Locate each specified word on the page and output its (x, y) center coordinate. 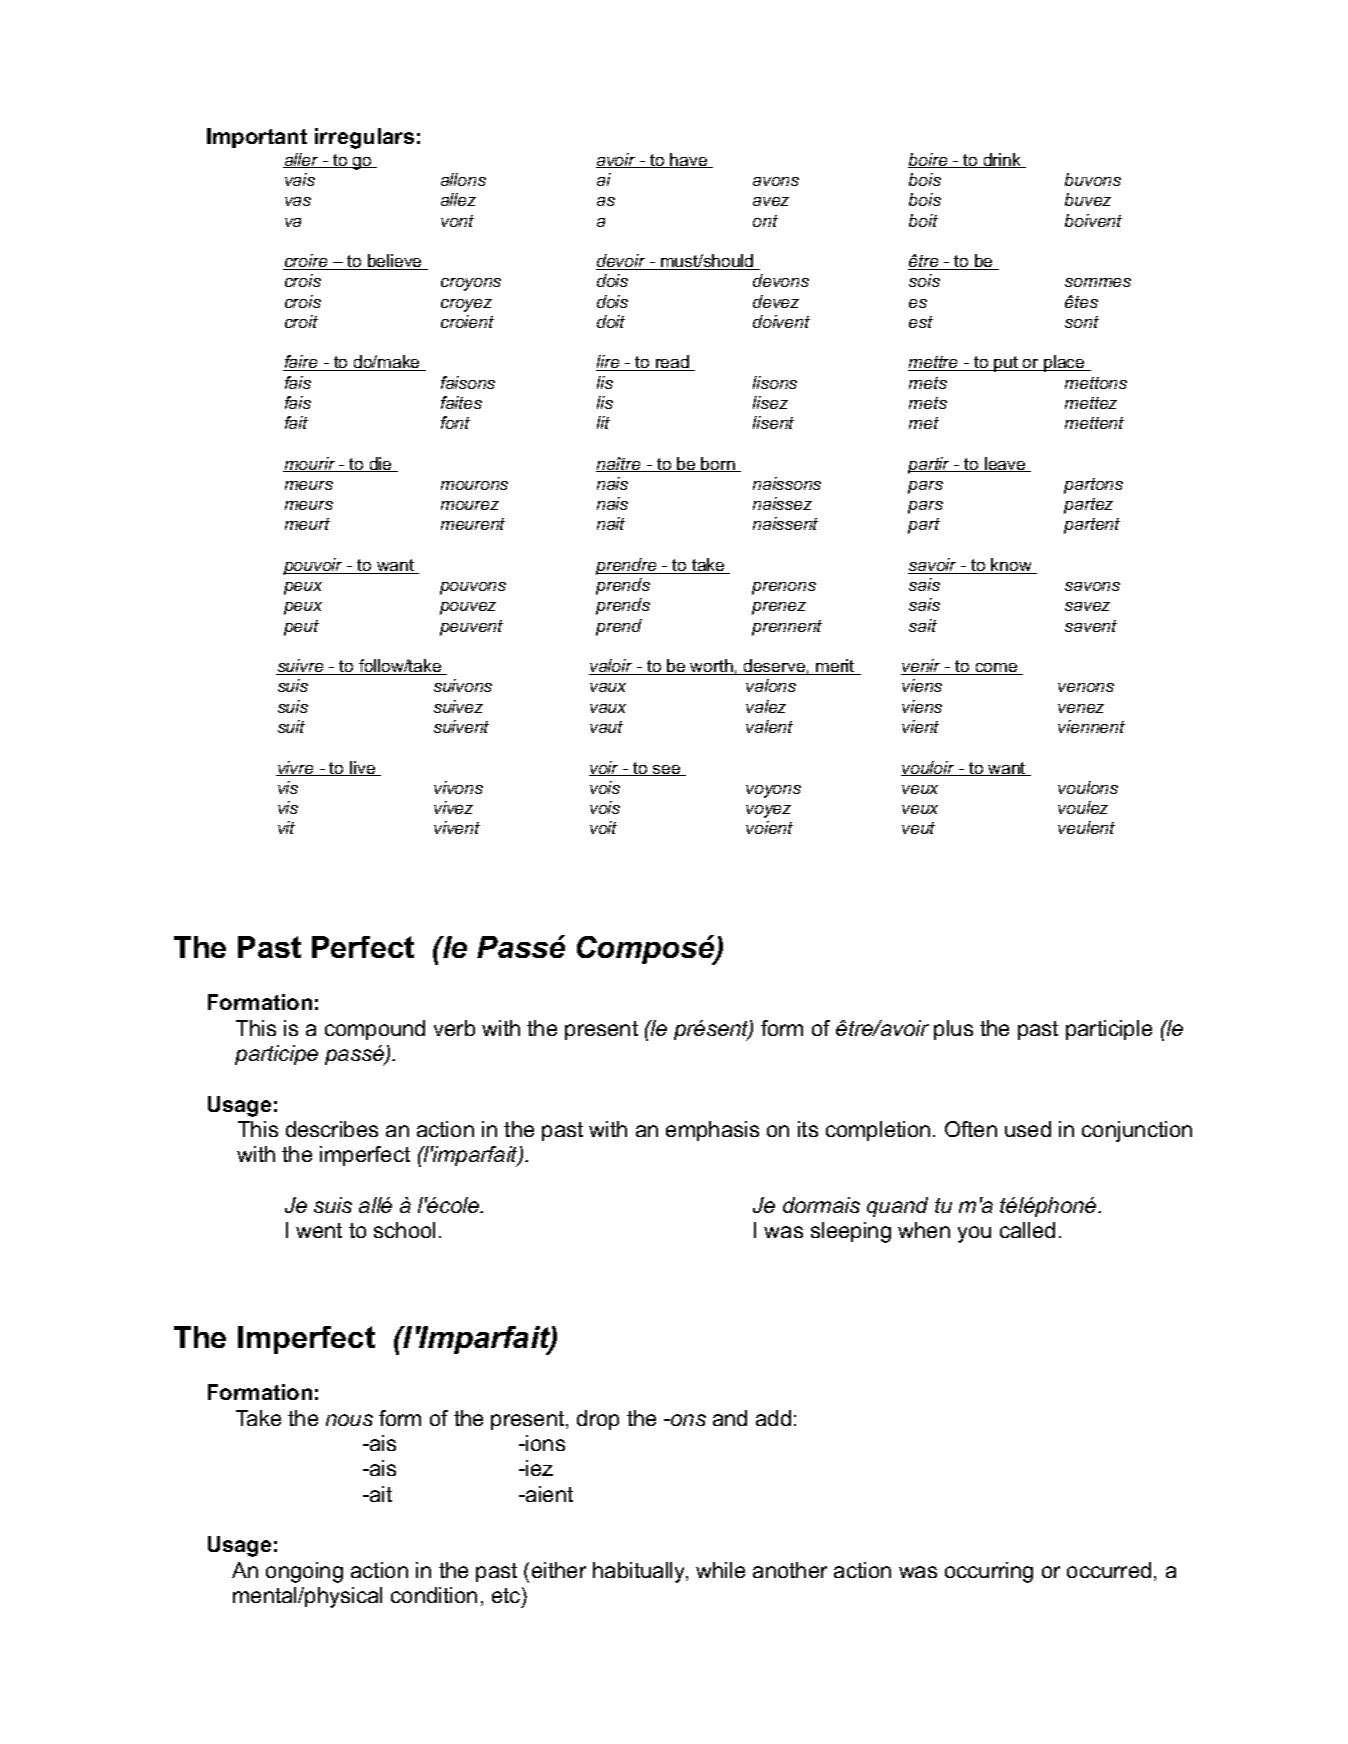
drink (1002, 160)
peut (301, 628)
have (689, 160)
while (720, 1570)
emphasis (712, 1131)
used (1028, 1129)
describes (332, 1129)
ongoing (304, 1572)
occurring (989, 1572)
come (996, 669)
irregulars (364, 138)
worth (712, 667)
